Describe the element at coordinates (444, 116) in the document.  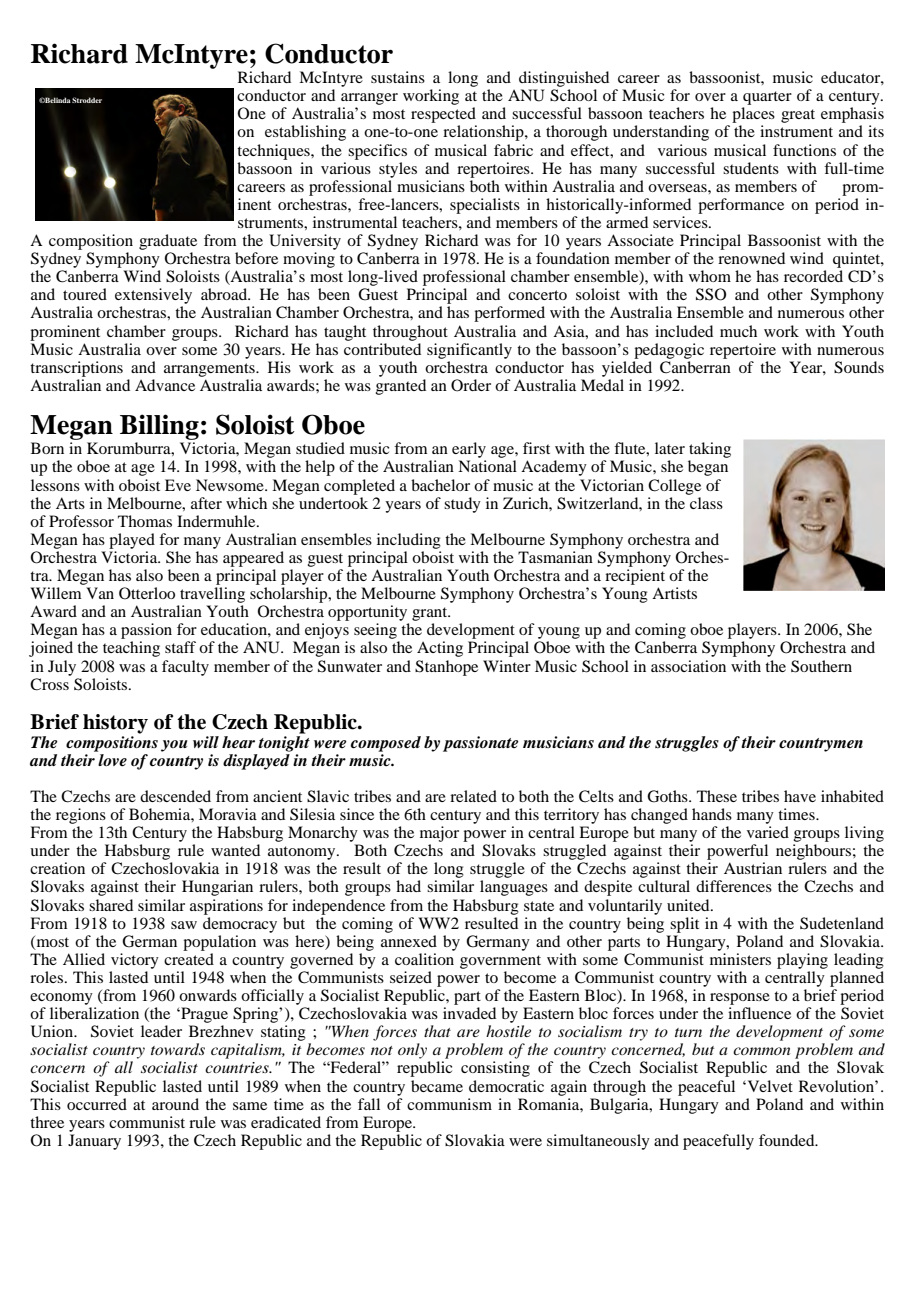
I see `respected` at that location.
